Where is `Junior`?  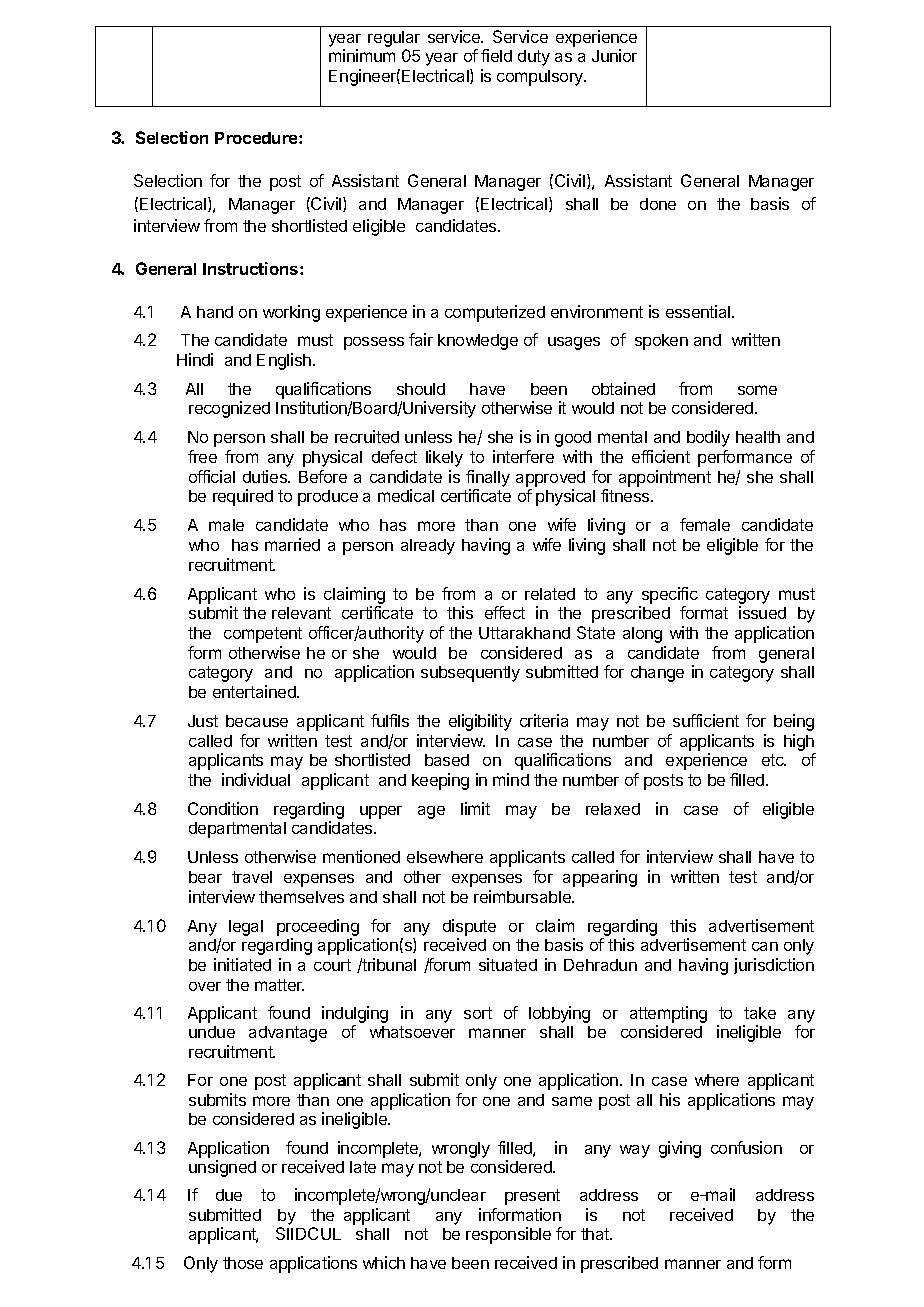 Junior is located at coordinates (614, 55).
